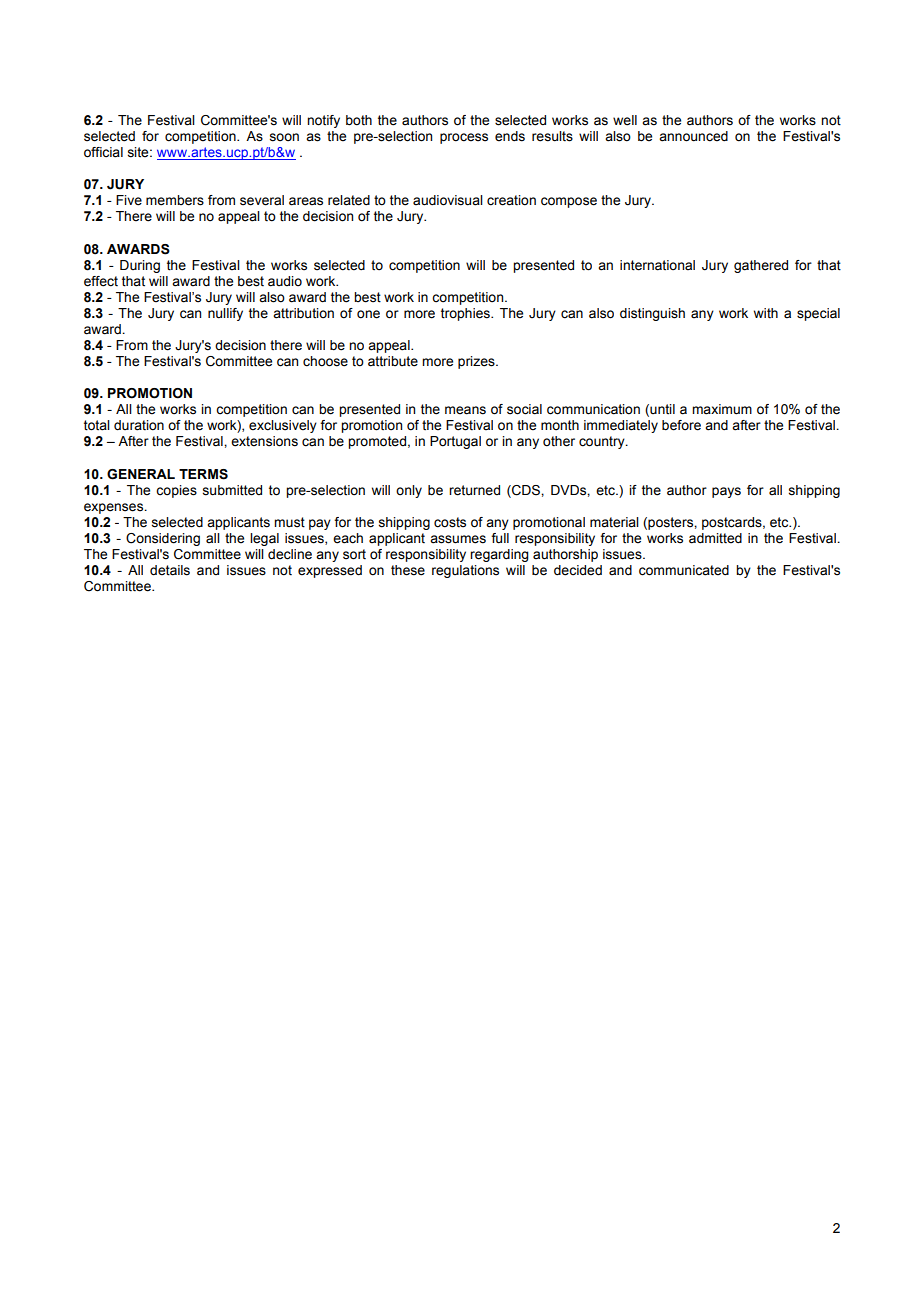 The image size is (924, 1308). What do you see at coordinates (657, 265) in the screenshot?
I see `international` at bounding box center [657, 265].
